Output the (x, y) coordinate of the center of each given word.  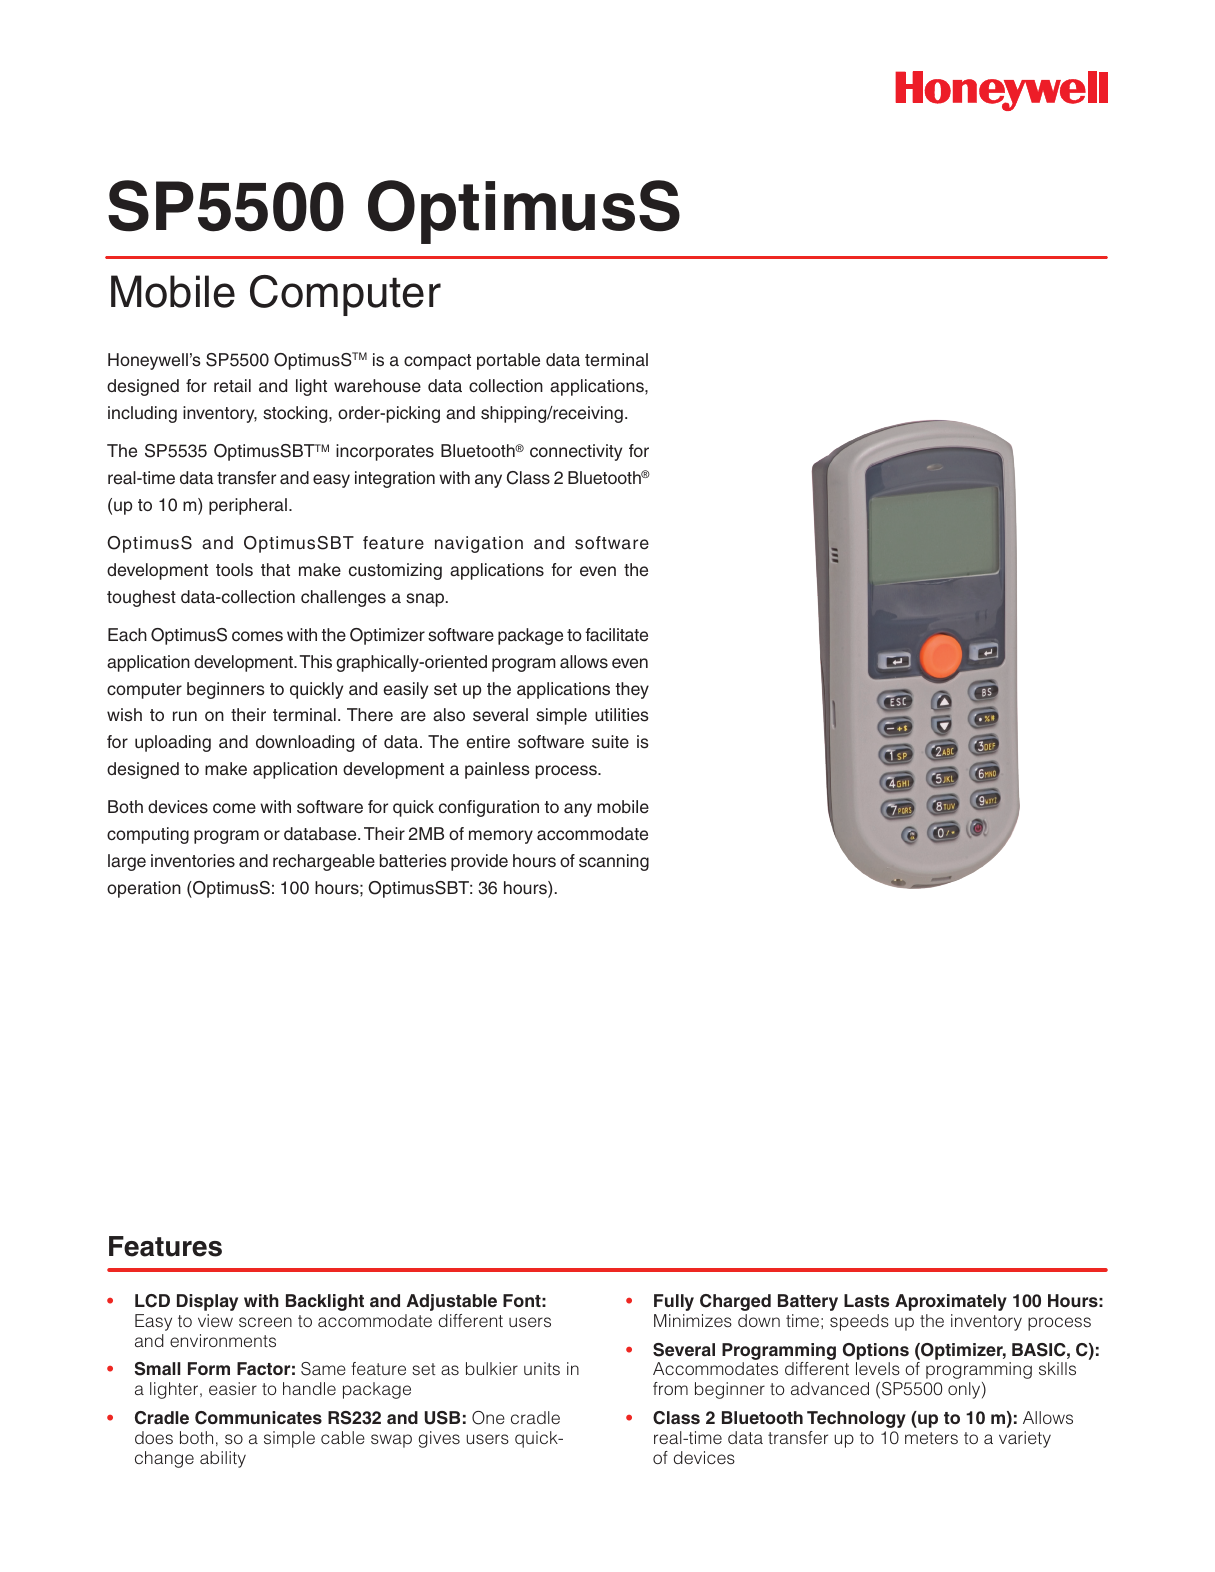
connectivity (576, 452)
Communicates (258, 1418)
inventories (193, 861)
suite (610, 742)
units (542, 1368)
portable (508, 361)
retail (232, 386)
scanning (614, 862)
